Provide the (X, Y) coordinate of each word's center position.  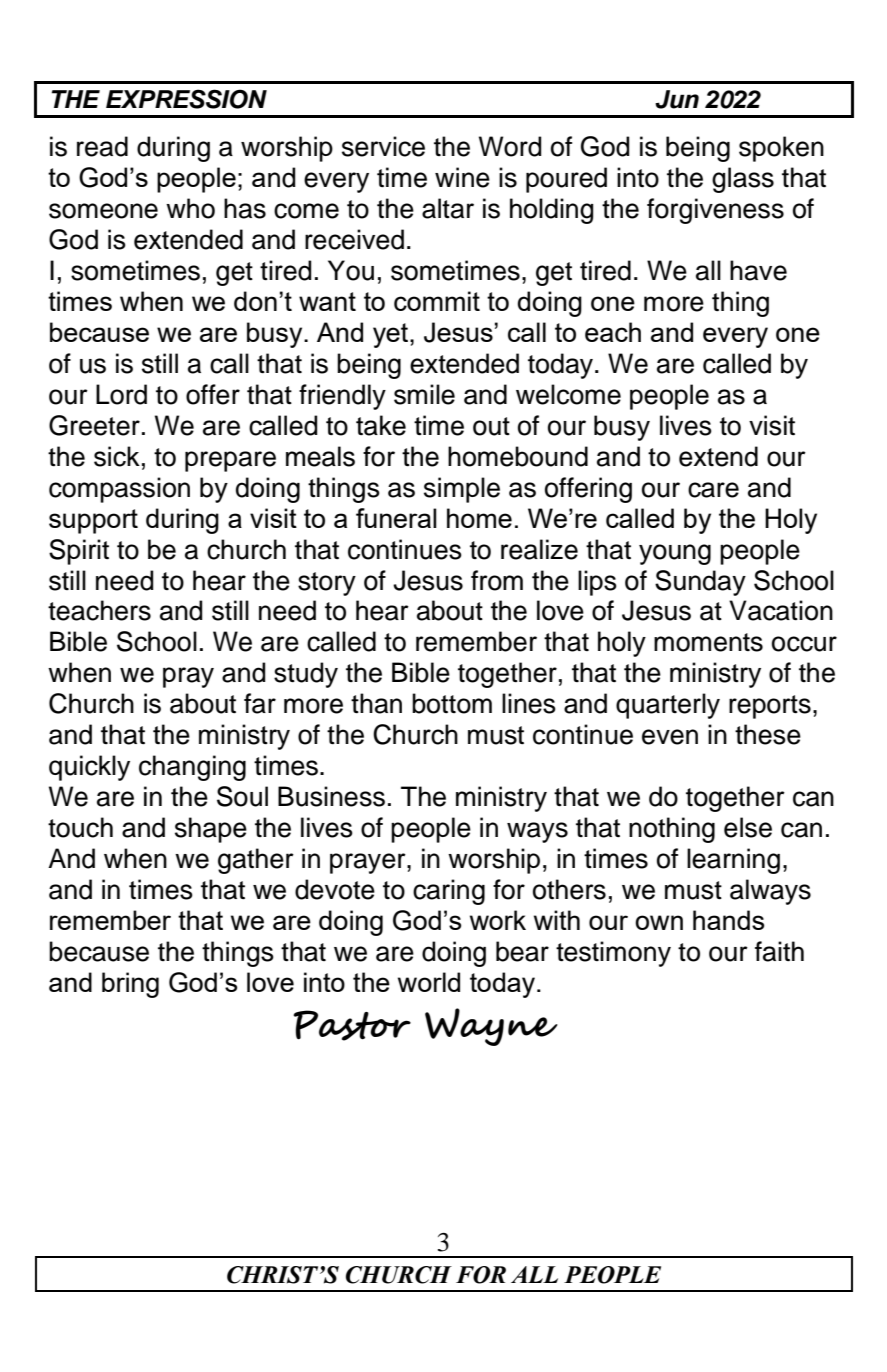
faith (779, 951)
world (429, 982)
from (497, 580)
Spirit (79, 552)
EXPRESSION (186, 99)
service (383, 146)
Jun (677, 99)
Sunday (700, 583)
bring (130, 985)
